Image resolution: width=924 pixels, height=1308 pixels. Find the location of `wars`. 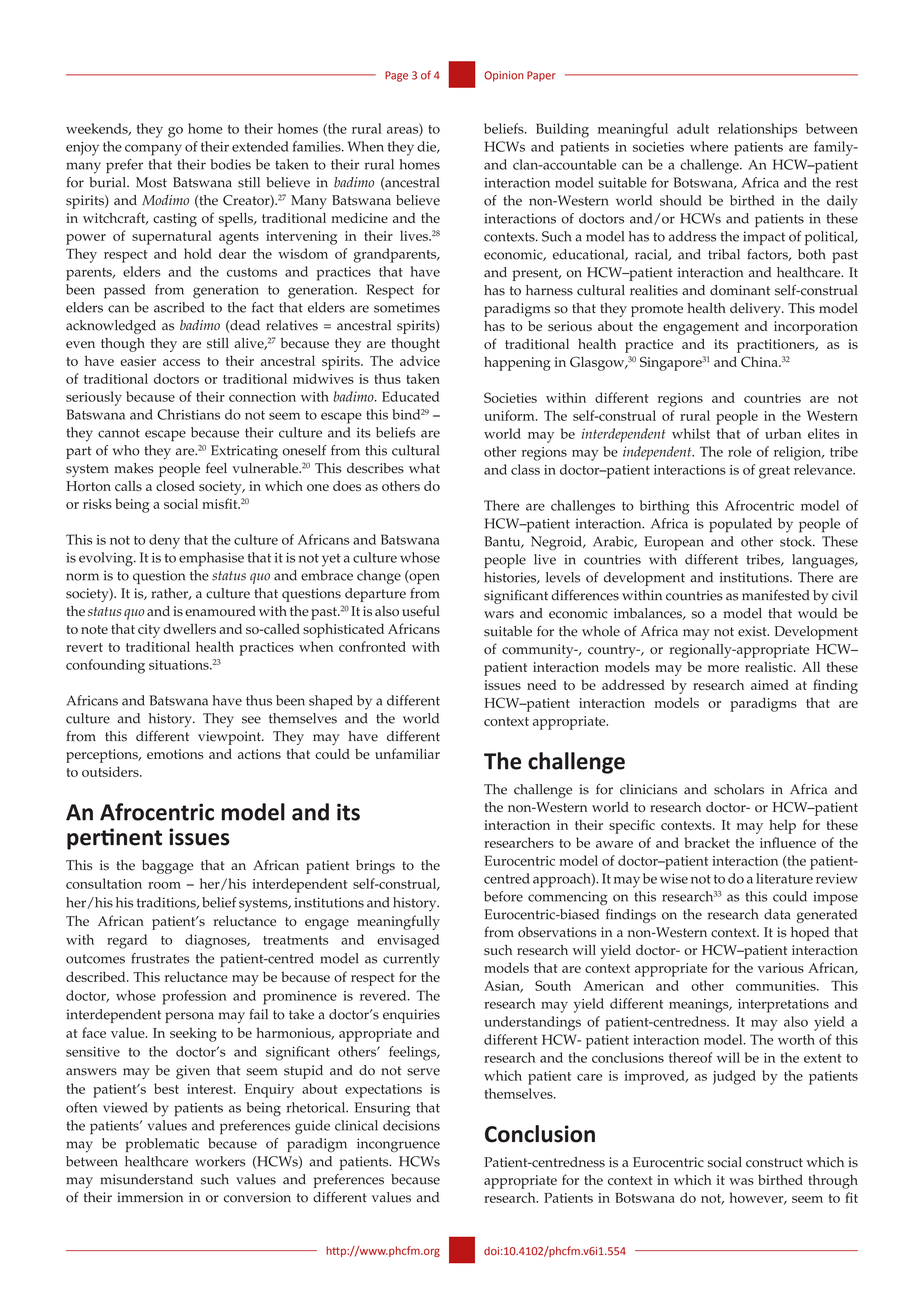

wars is located at coordinates (499, 615).
